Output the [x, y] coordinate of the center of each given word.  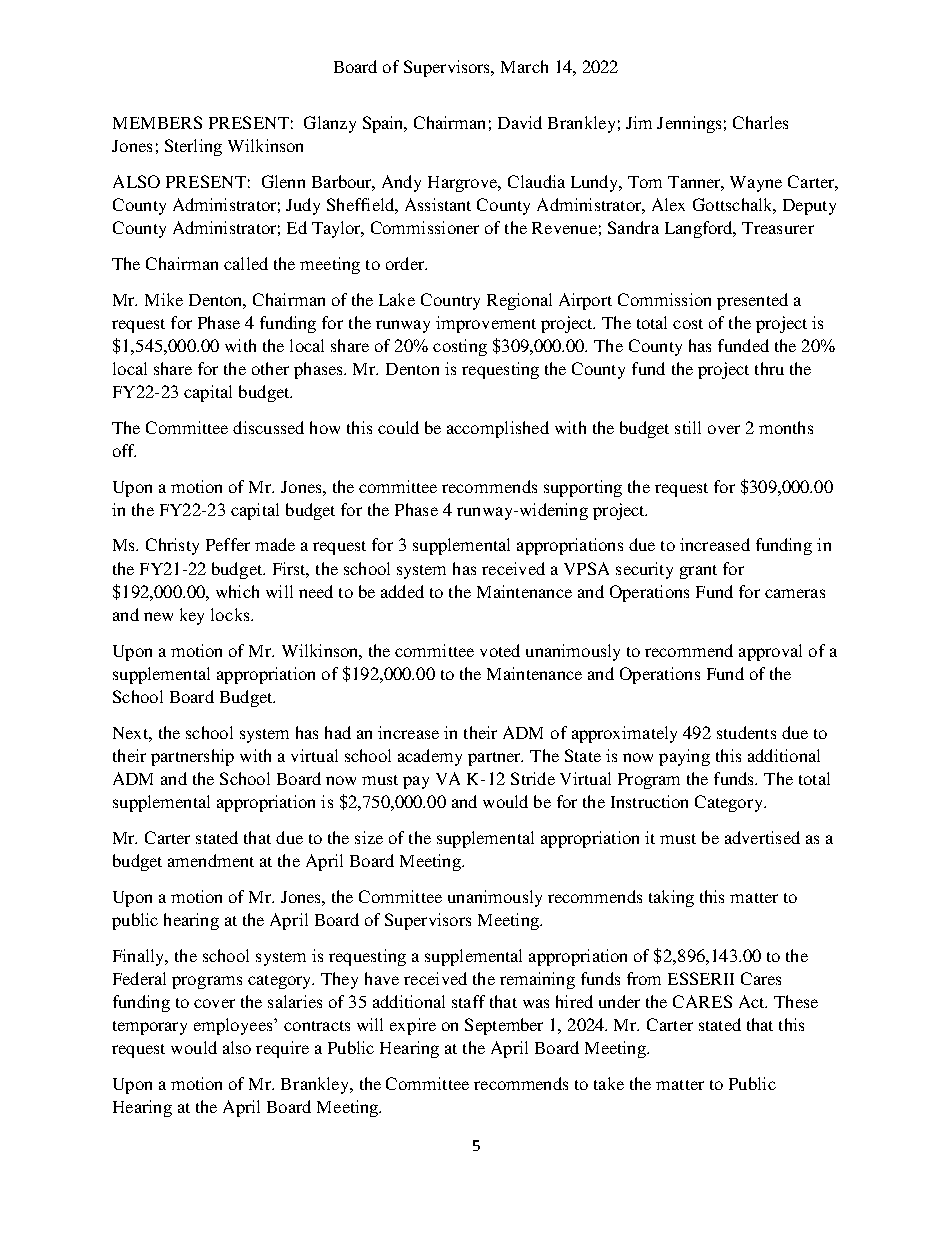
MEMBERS [157, 122]
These [796, 1001]
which [237, 591]
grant [698, 572]
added [402, 591]
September [504, 1026]
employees [234, 1026]
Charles [760, 122]
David [520, 122]
